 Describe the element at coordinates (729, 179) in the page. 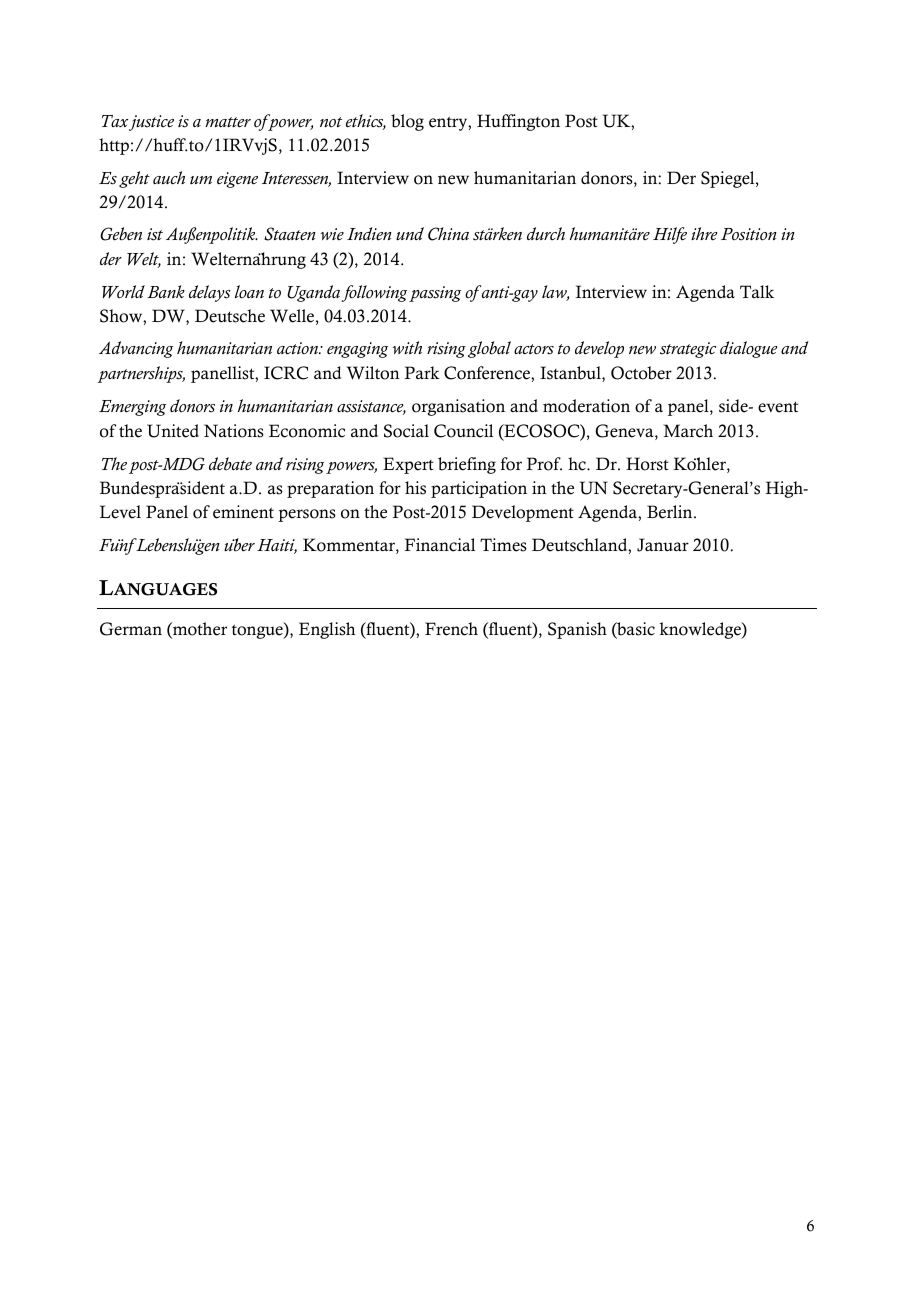

I see `Spiegel` at that location.
